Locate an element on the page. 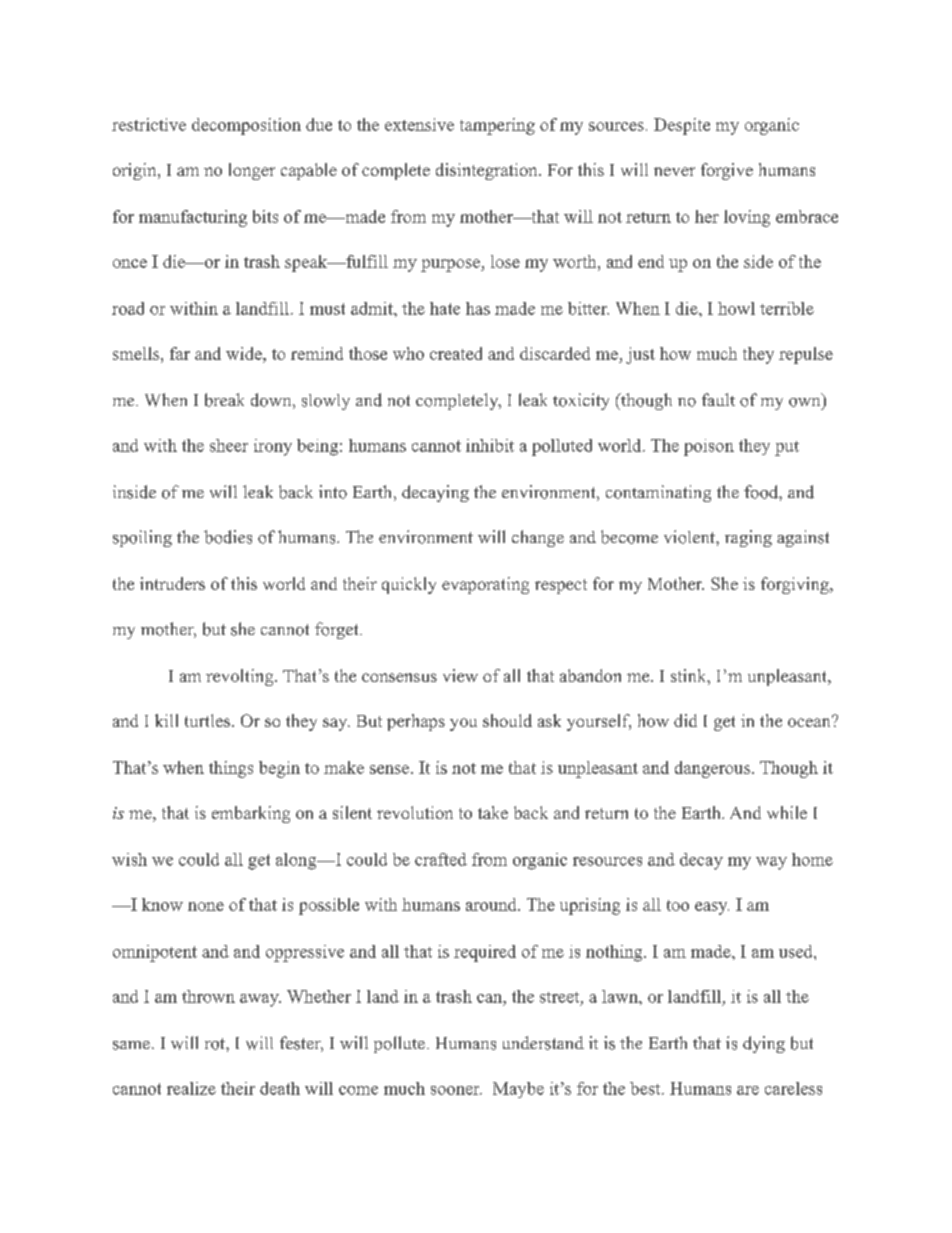 Image resolution: width=952 pixels, height=1233 pixels. sooner is located at coordinates (456, 1090).
